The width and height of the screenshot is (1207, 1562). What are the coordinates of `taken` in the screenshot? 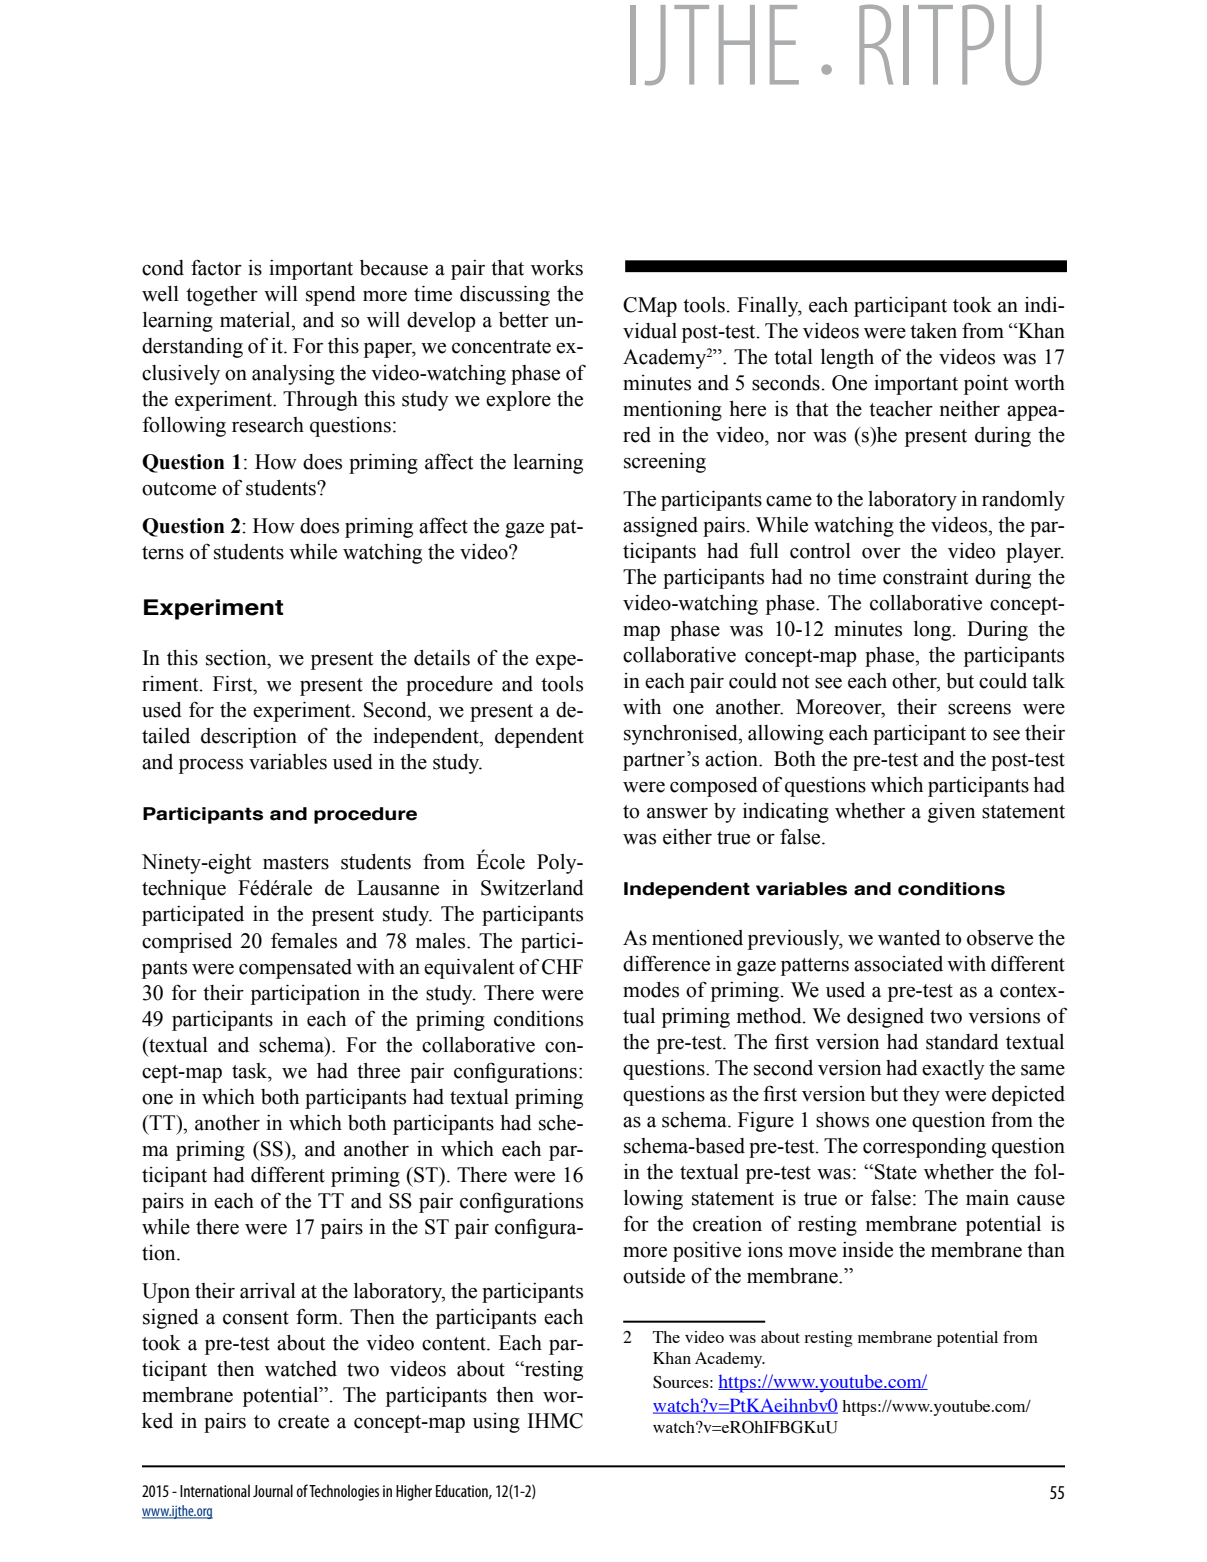 It's located at (933, 331).
